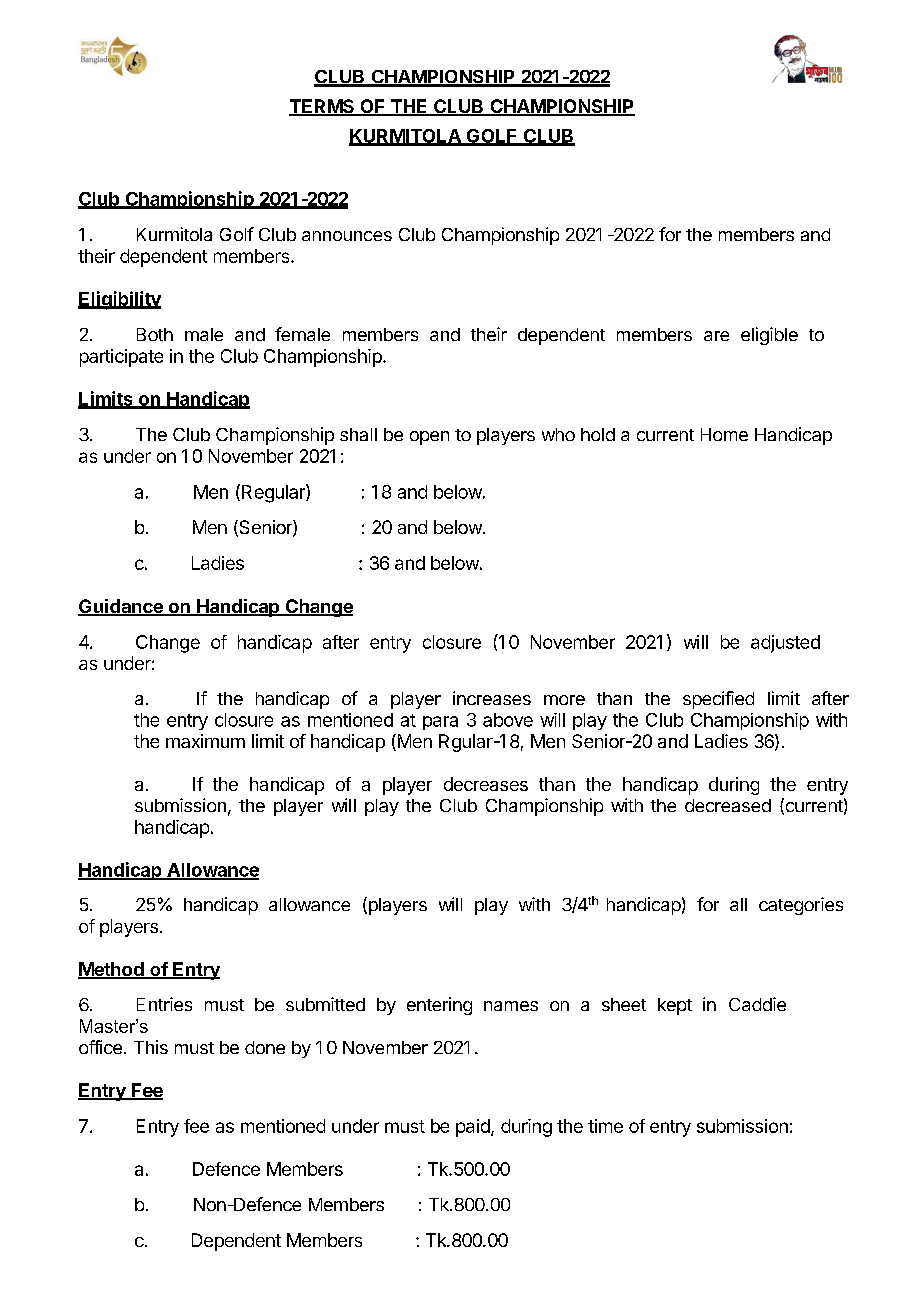  What do you see at coordinates (323, 107) in the screenshot?
I see `TERMS` at bounding box center [323, 107].
